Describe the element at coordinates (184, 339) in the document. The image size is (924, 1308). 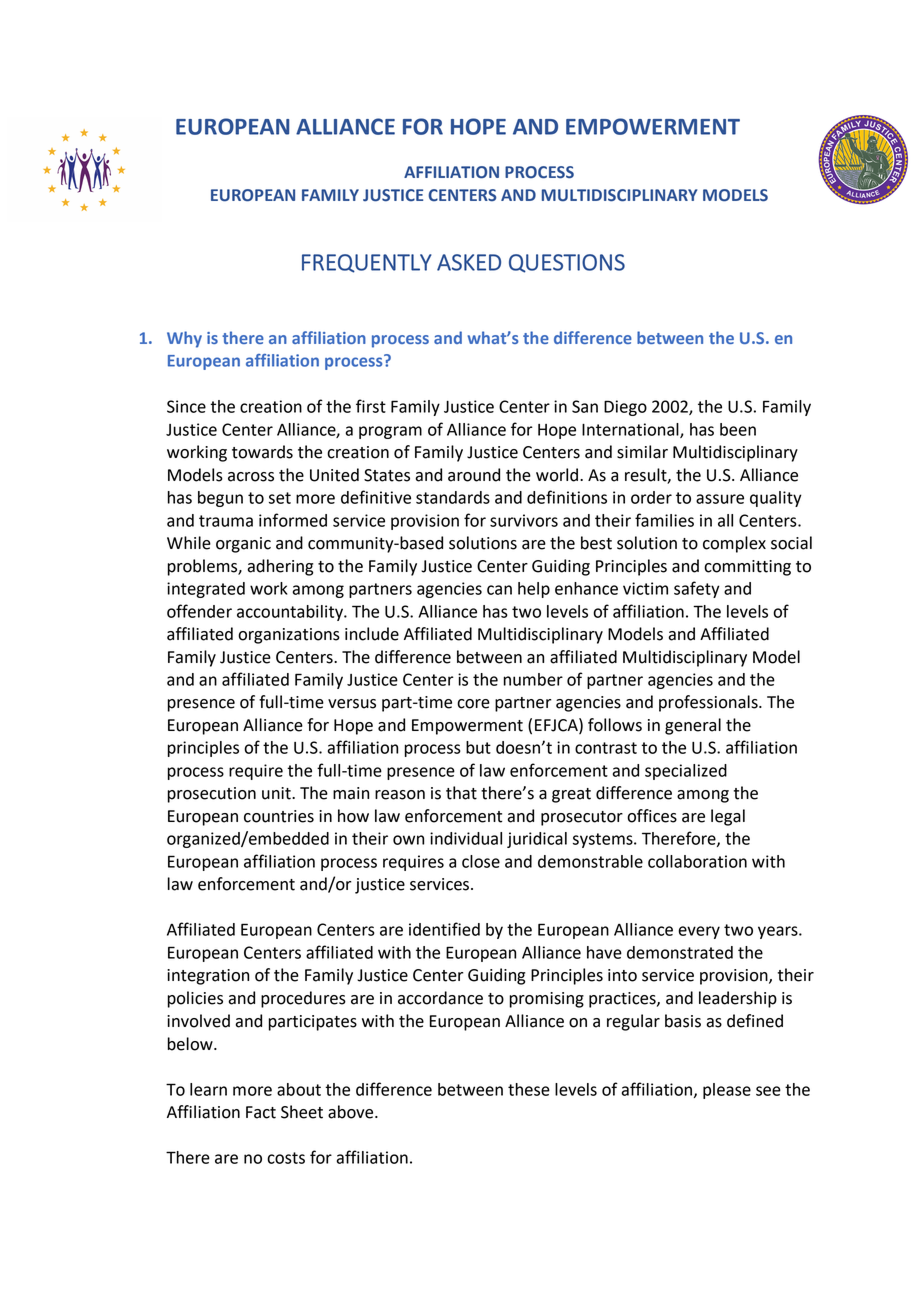
I see `Why` at that location.
